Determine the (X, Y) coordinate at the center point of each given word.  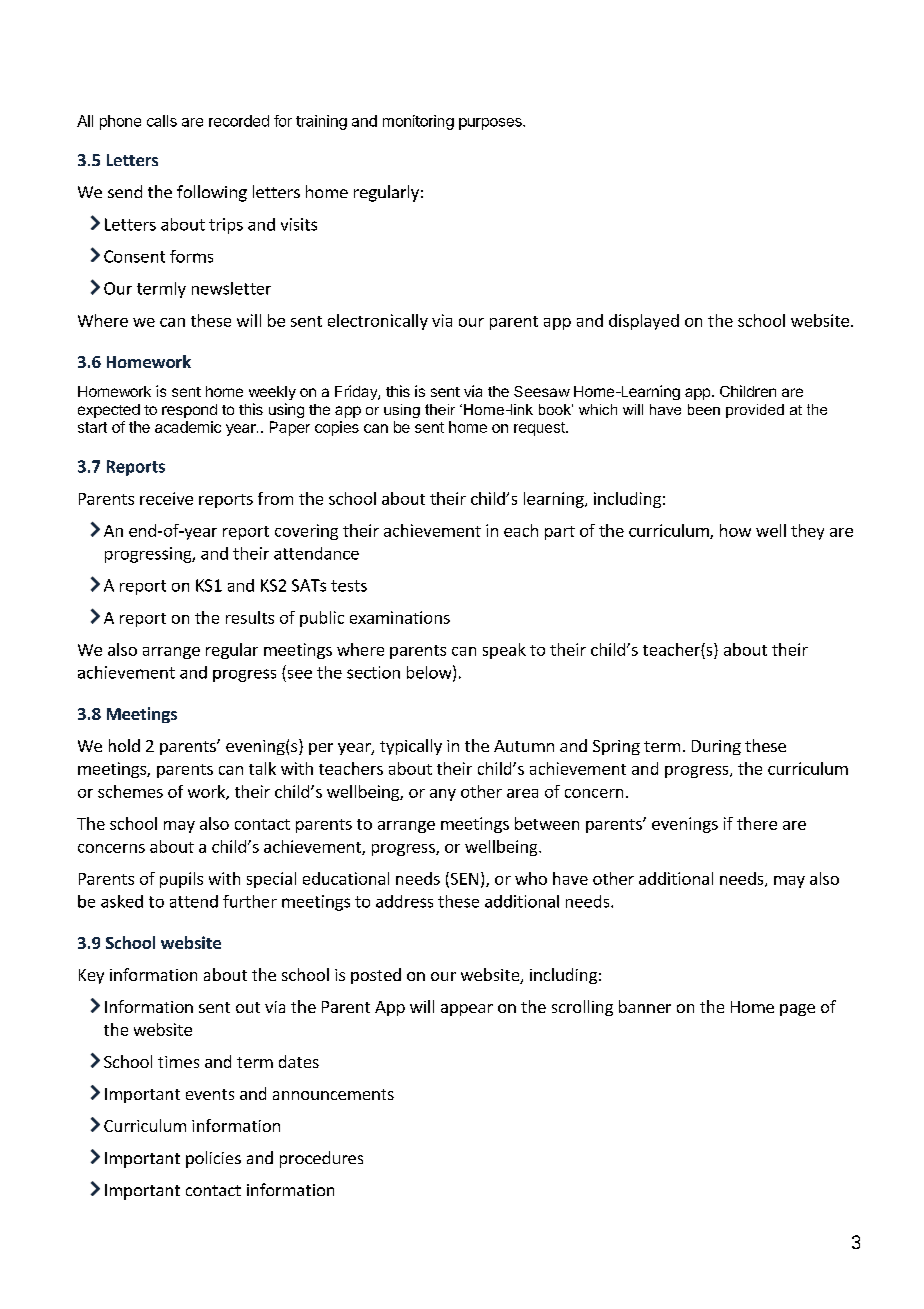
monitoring (418, 122)
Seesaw (542, 391)
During (716, 747)
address (404, 901)
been (704, 409)
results (250, 617)
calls (162, 121)
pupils (181, 880)
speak (504, 651)
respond (189, 411)
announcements (333, 1094)
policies (213, 1159)
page (797, 1010)
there (757, 823)
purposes (491, 124)
